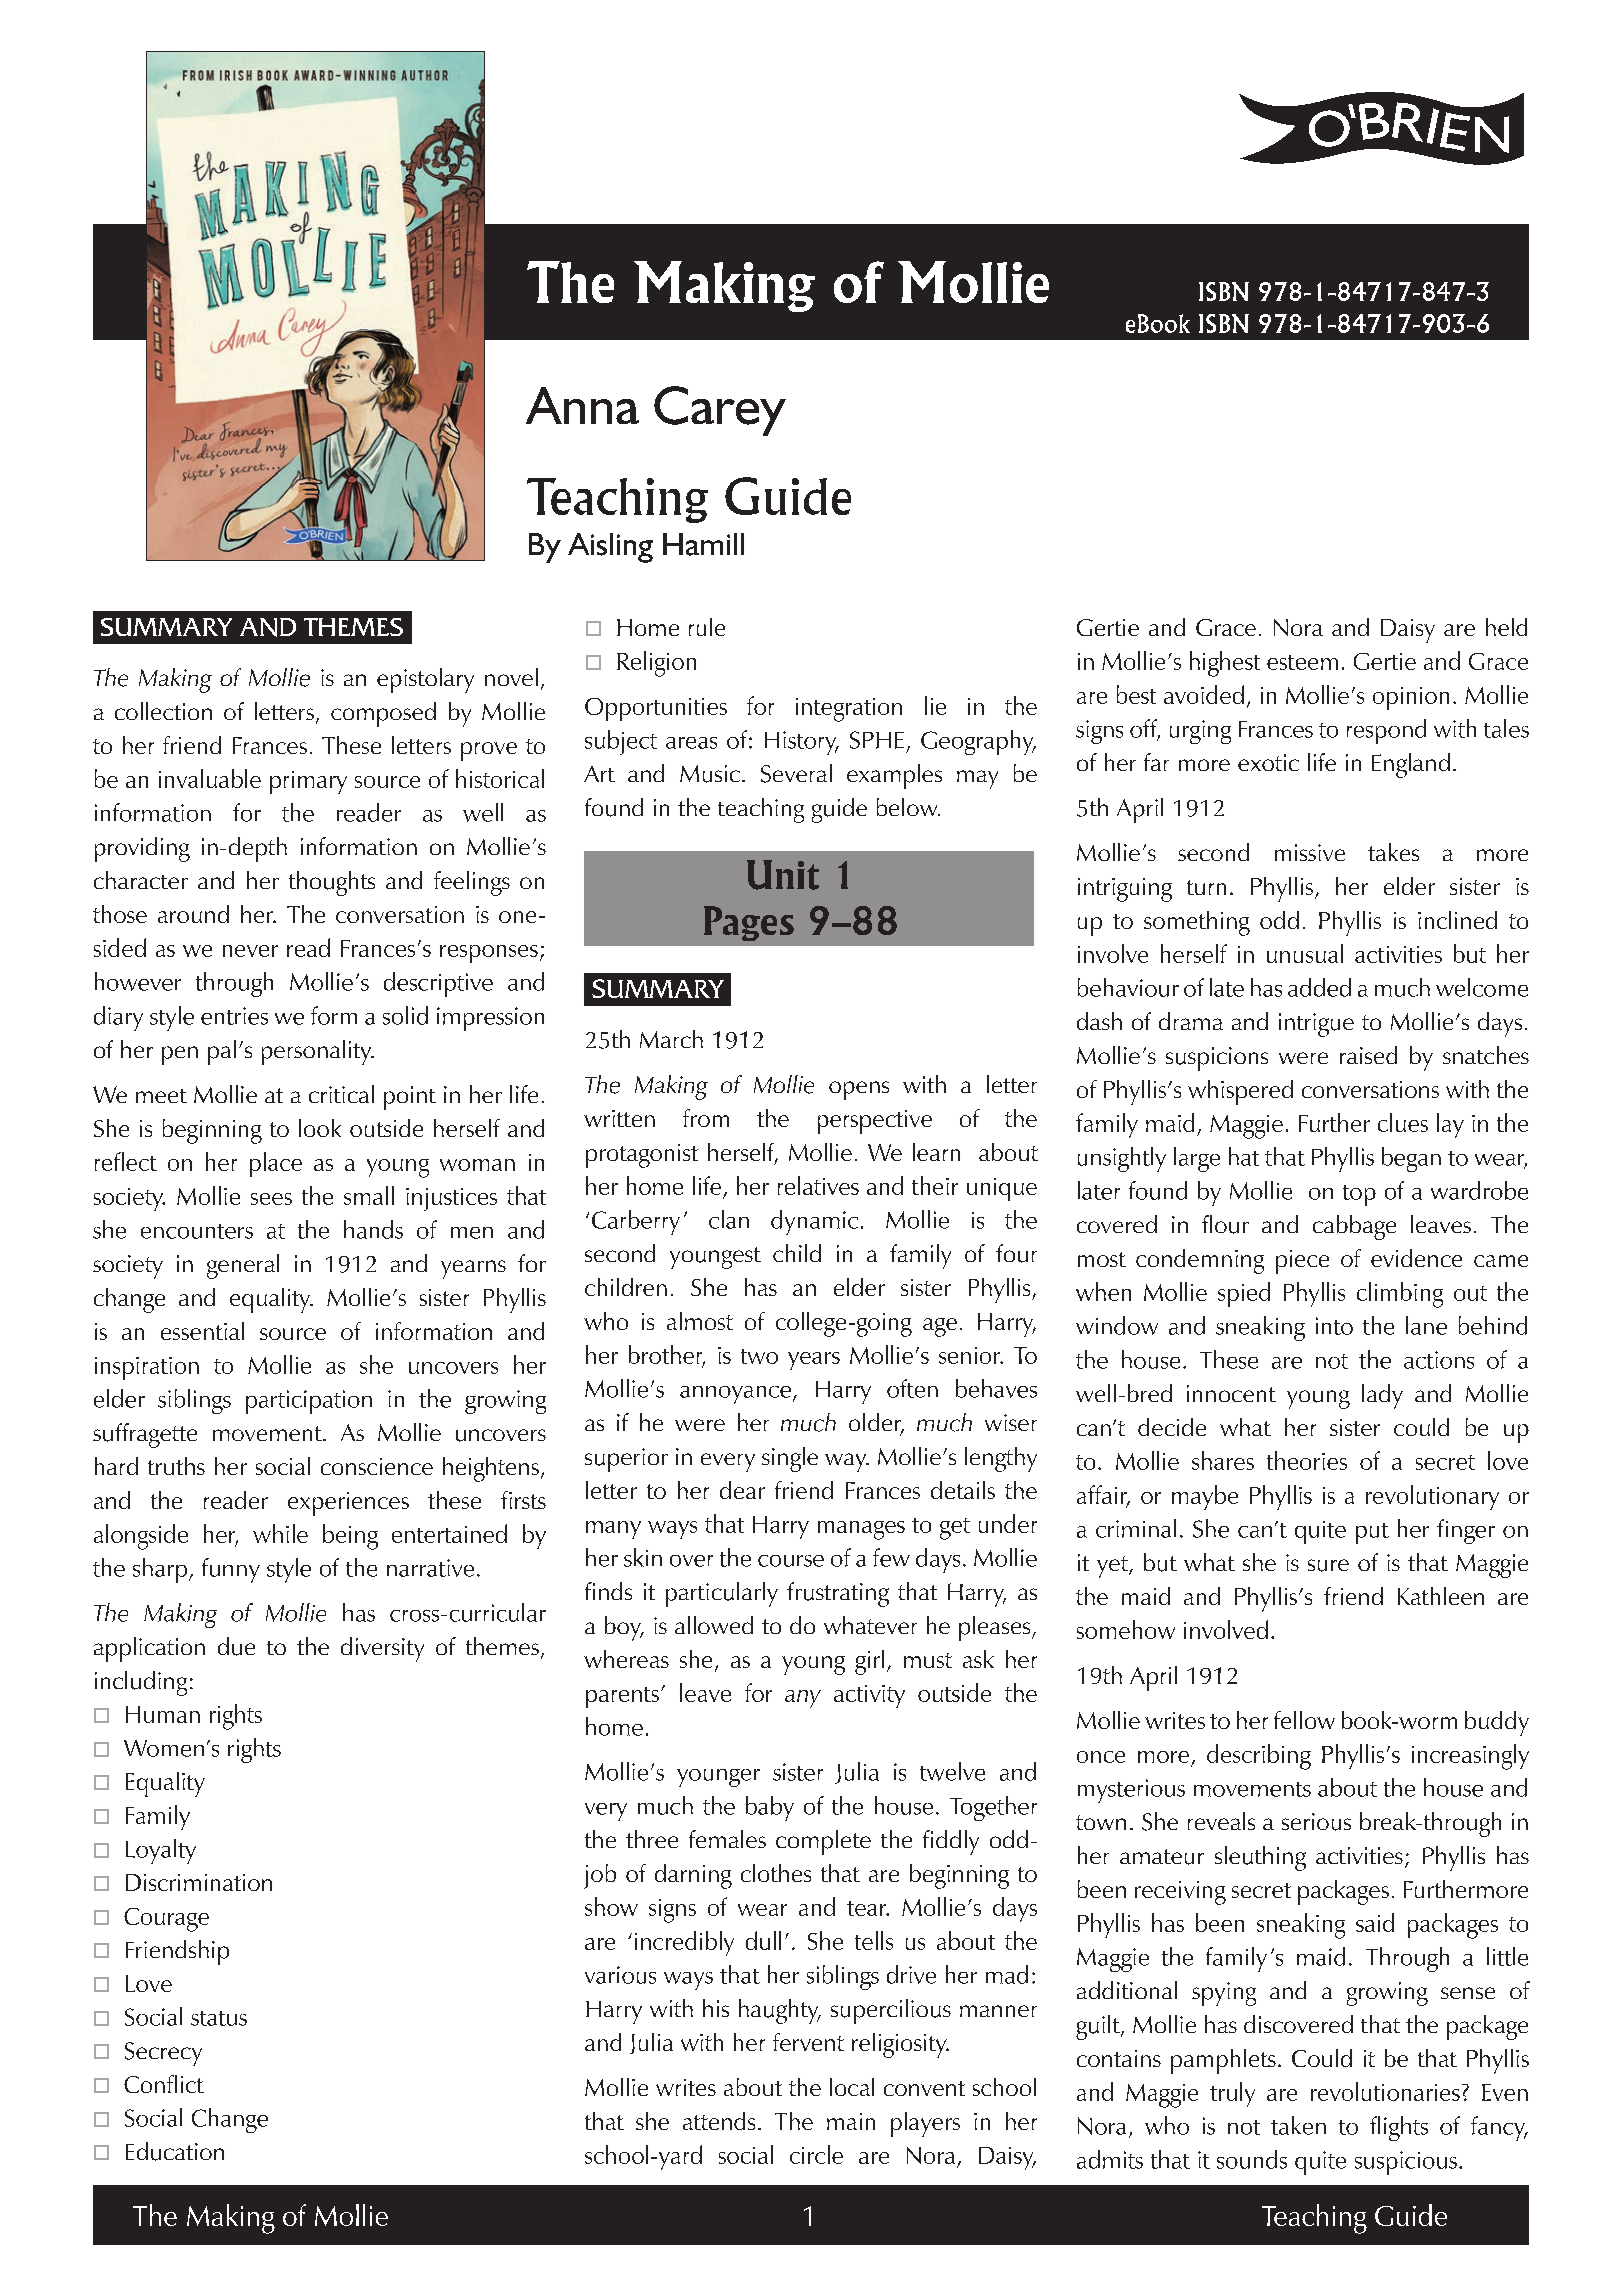 The width and height of the screenshot is (1622, 2295). I want to click on piece, so click(1302, 1262).
